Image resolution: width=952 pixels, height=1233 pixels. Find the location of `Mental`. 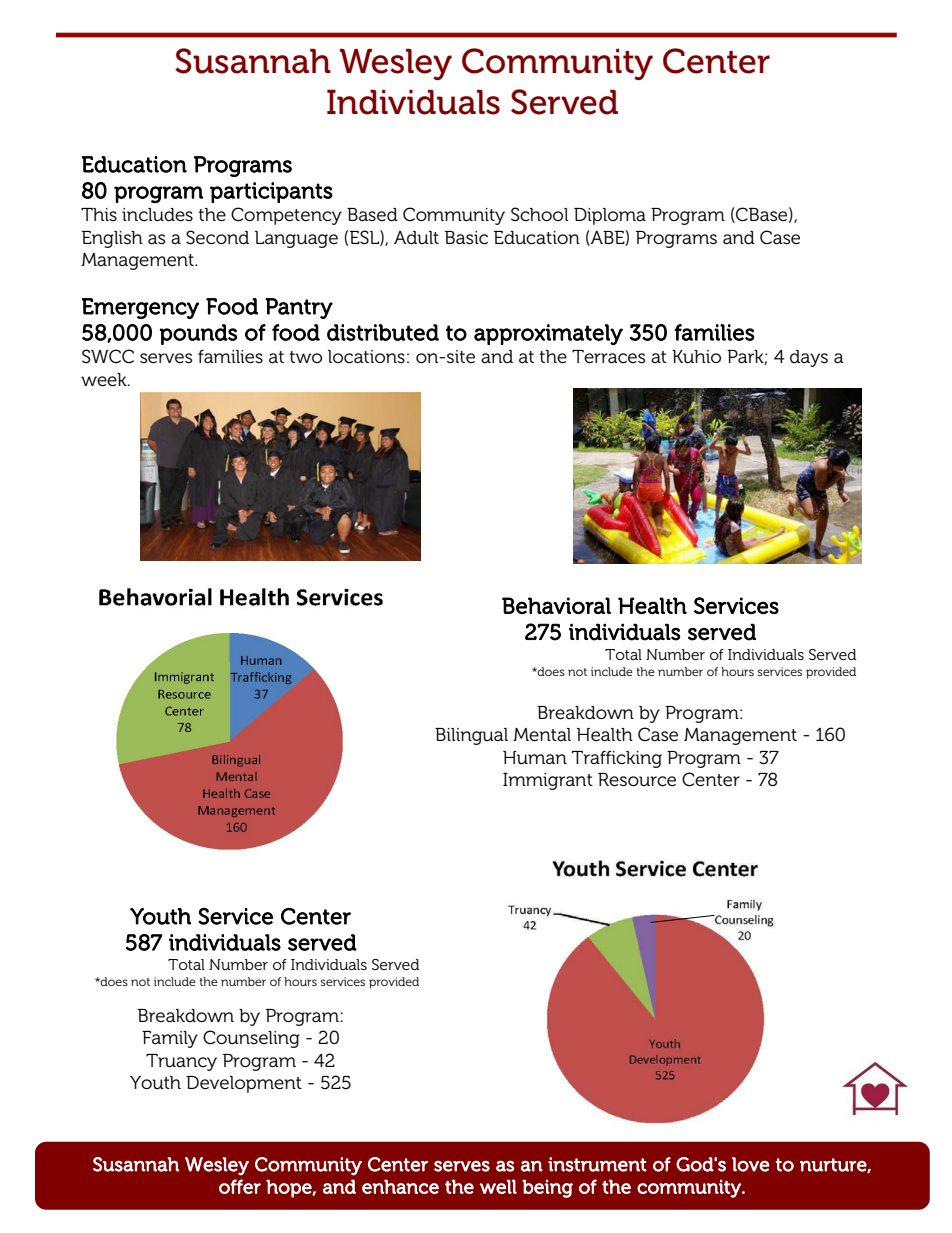

Mental is located at coordinates (542, 735).
